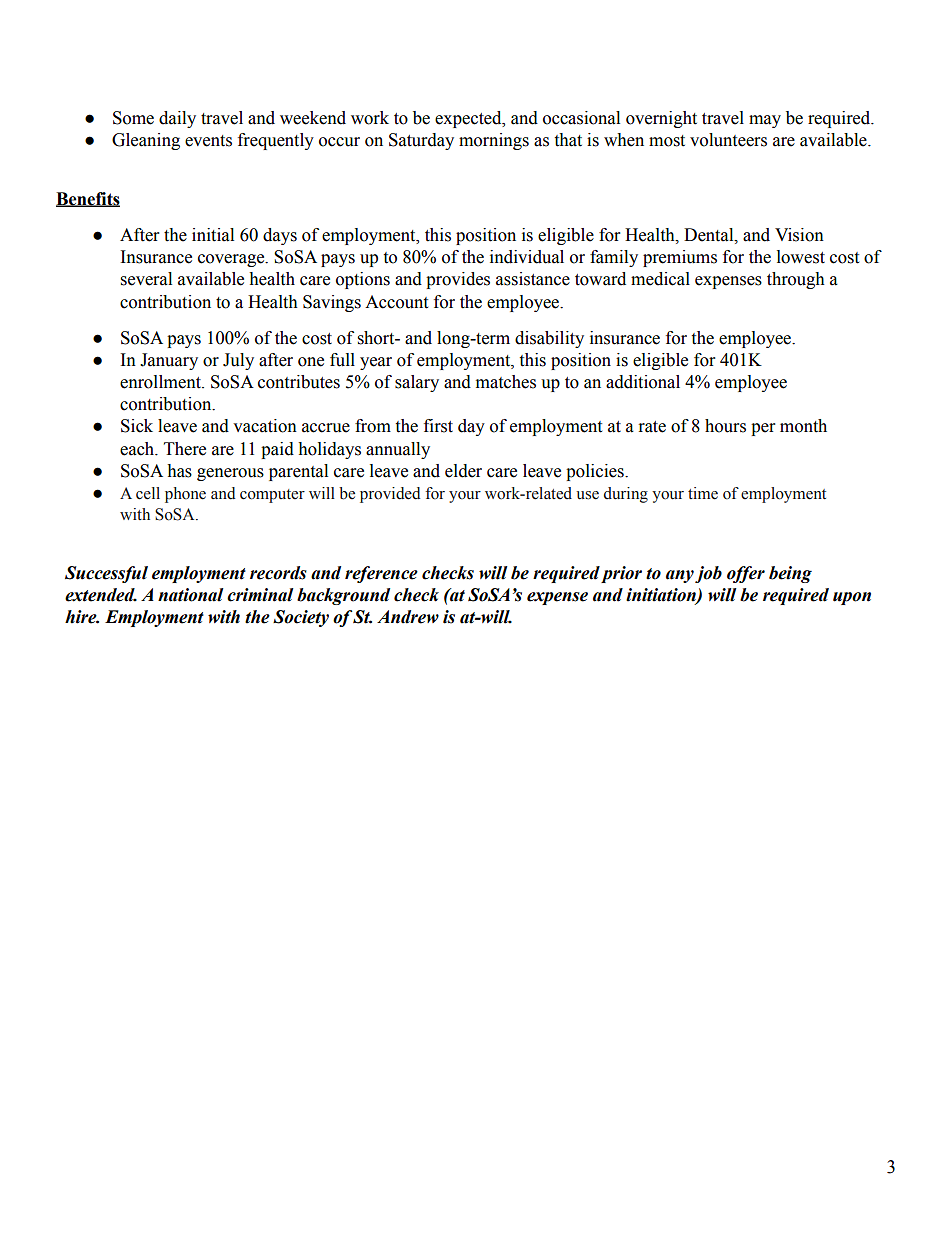 Image resolution: width=952 pixels, height=1233 pixels. Describe the element at coordinates (703, 493) in the screenshot. I see `time` at that location.
